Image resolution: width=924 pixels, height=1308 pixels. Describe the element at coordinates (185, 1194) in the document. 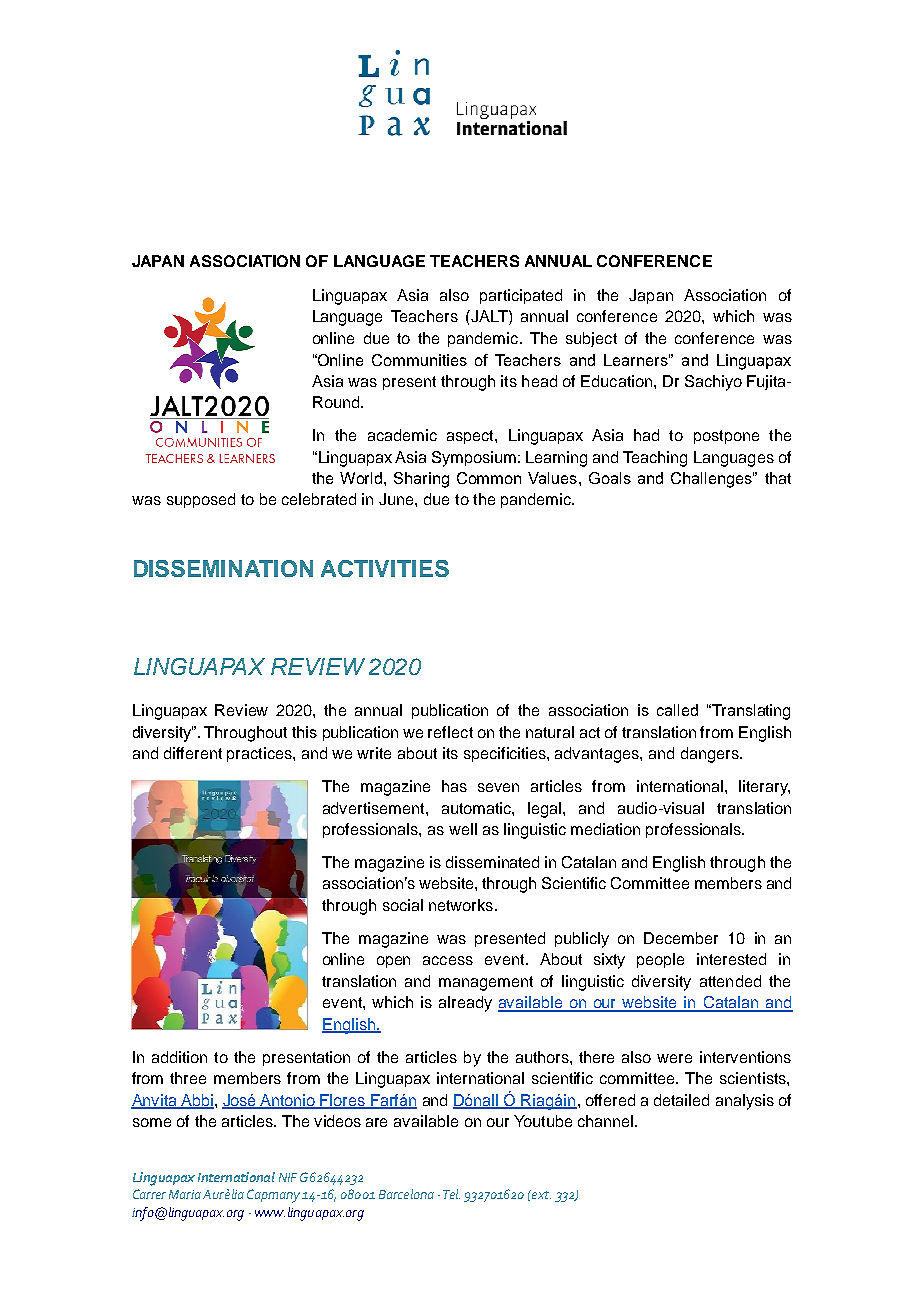

I see `Maria` at that location.
